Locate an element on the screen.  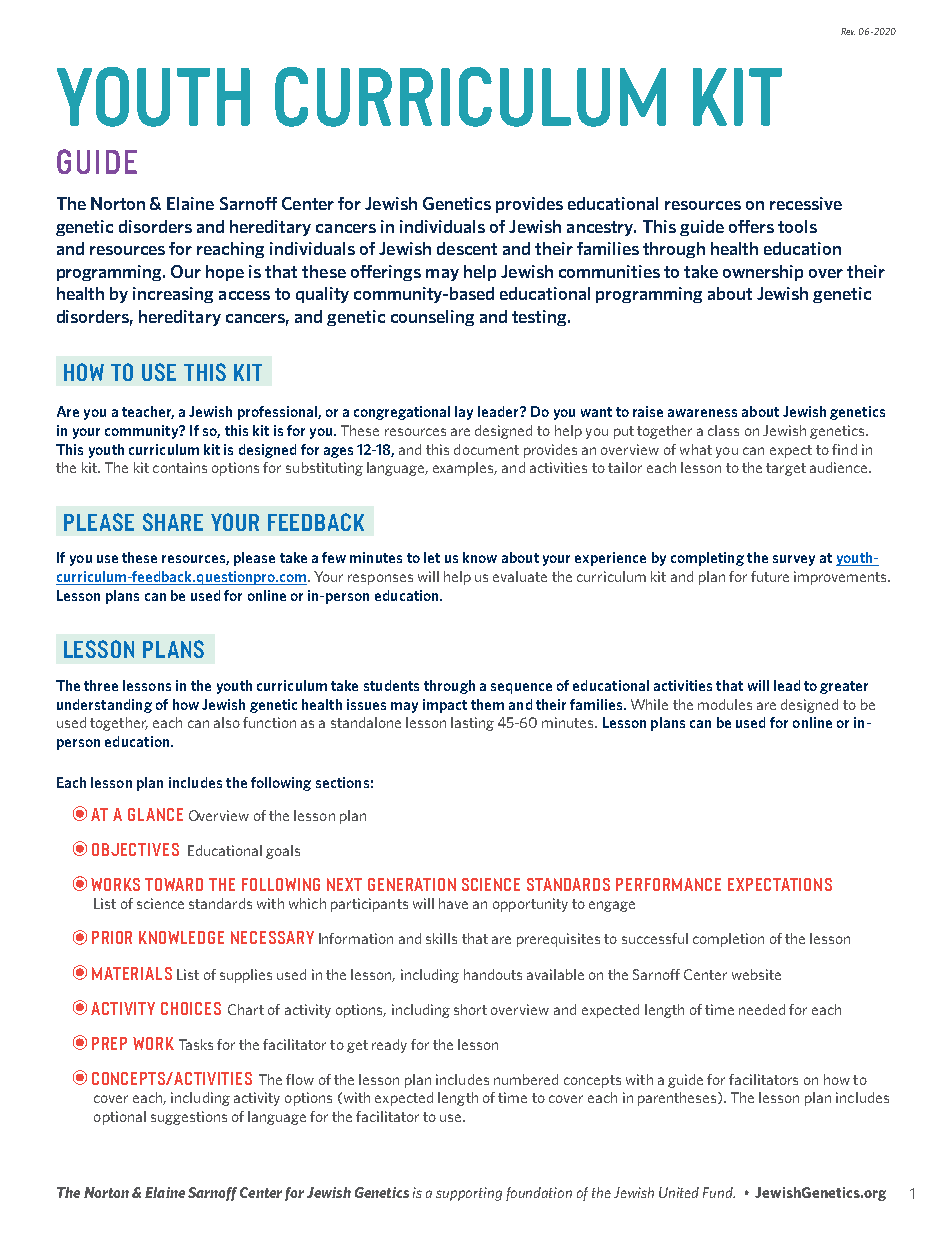
modules is located at coordinates (725, 704).
